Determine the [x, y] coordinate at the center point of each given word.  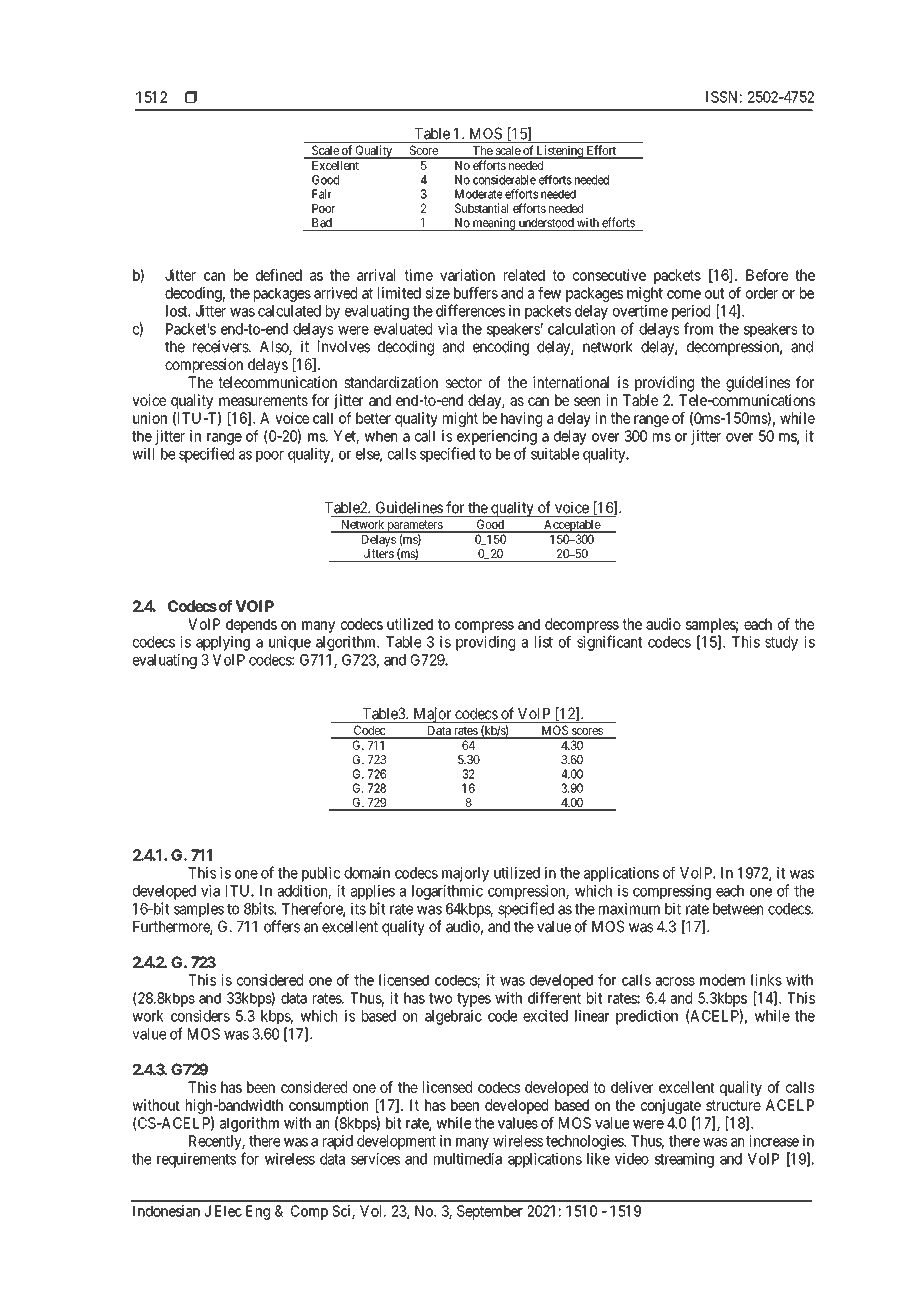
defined [279, 275]
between [738, 909]
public [321, 874]
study [781, 643]
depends [251, 625]
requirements [196, 1160]
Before [767, 275]
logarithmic [447, 892]
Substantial [481, 208]
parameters [414, 526]
